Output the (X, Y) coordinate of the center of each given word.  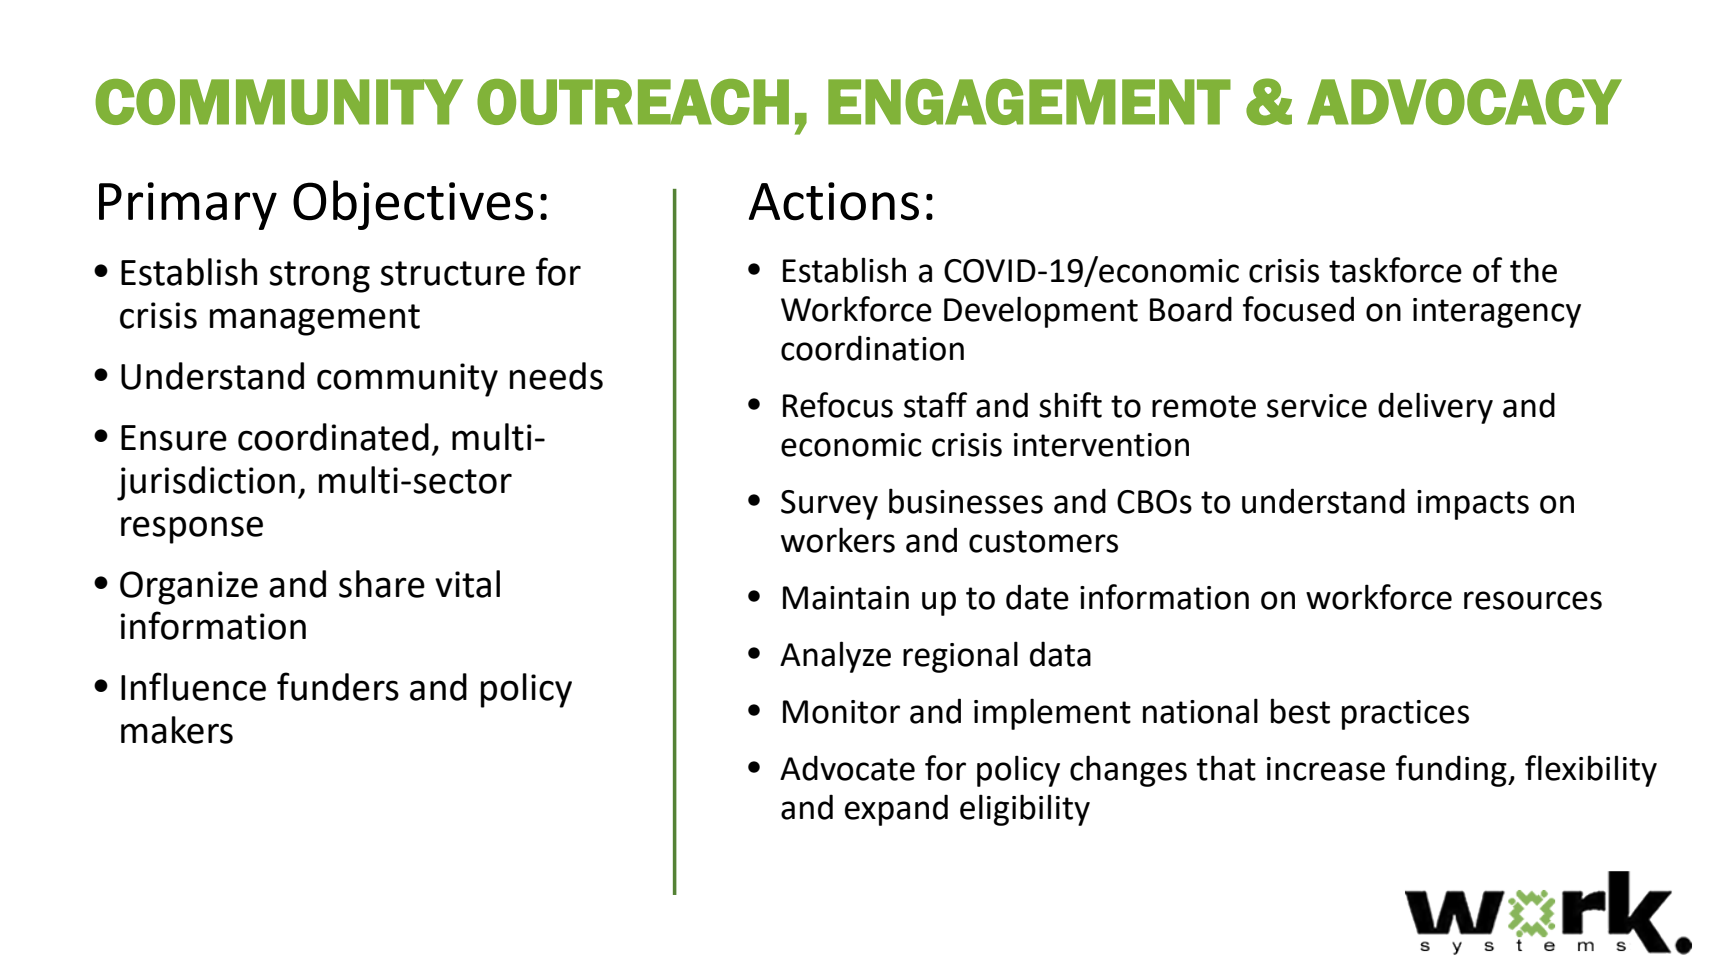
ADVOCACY (1464, 102)
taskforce (1395, 270)
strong (319, 277)
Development (1041, 312)
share (382, 584)
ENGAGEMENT (1029, 102)
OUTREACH (633, 102)
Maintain (846, 598)
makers (177, 730)
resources (1533, 600)
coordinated (333, 437)
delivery (1435, 408)
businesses (966, 501)
